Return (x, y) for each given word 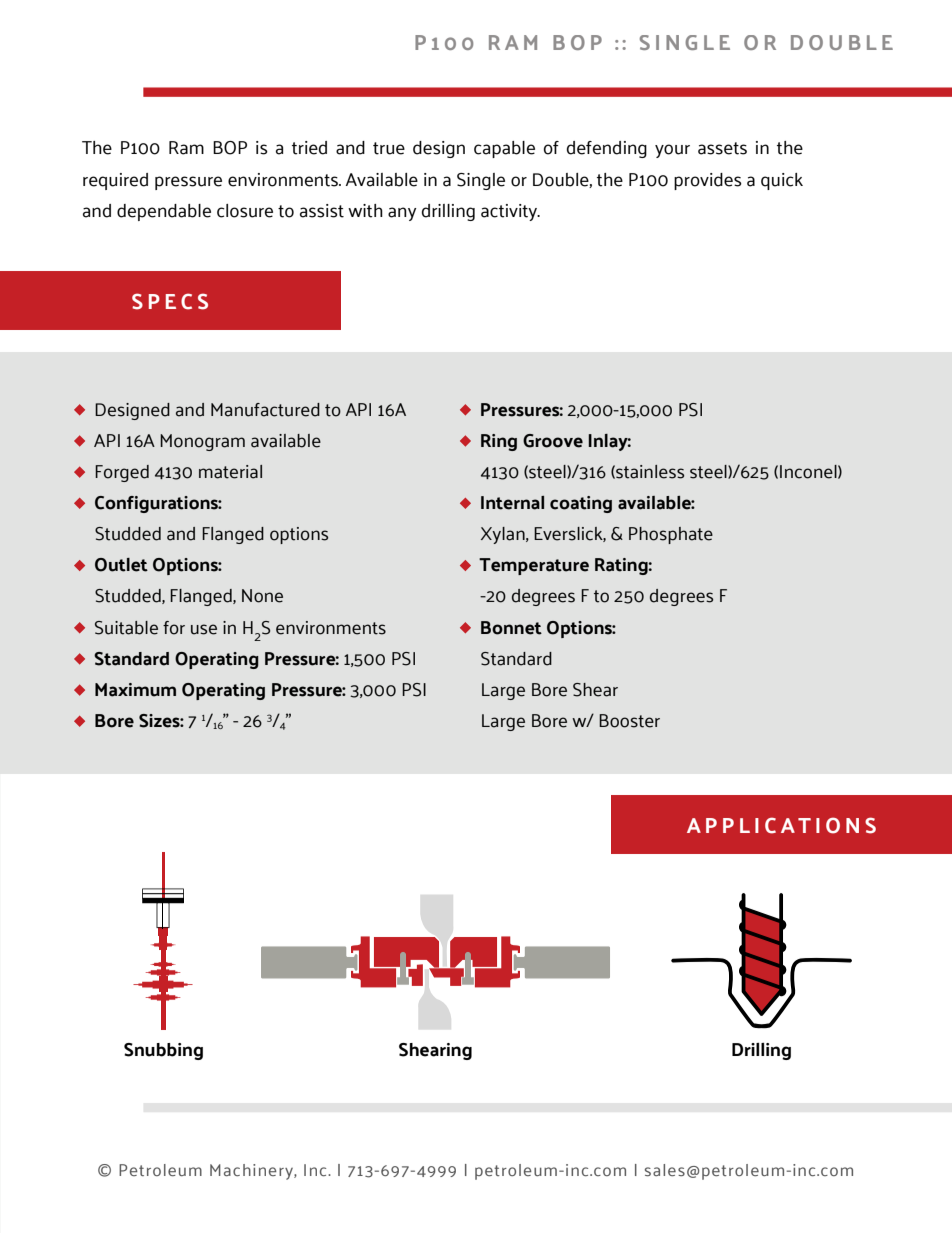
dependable (164, 212)
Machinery (252, 1172)
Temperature (534, 566)
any (402, 214)
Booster (629, 721)
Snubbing (163, 1051)
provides (708, 181)
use (204, 629)
